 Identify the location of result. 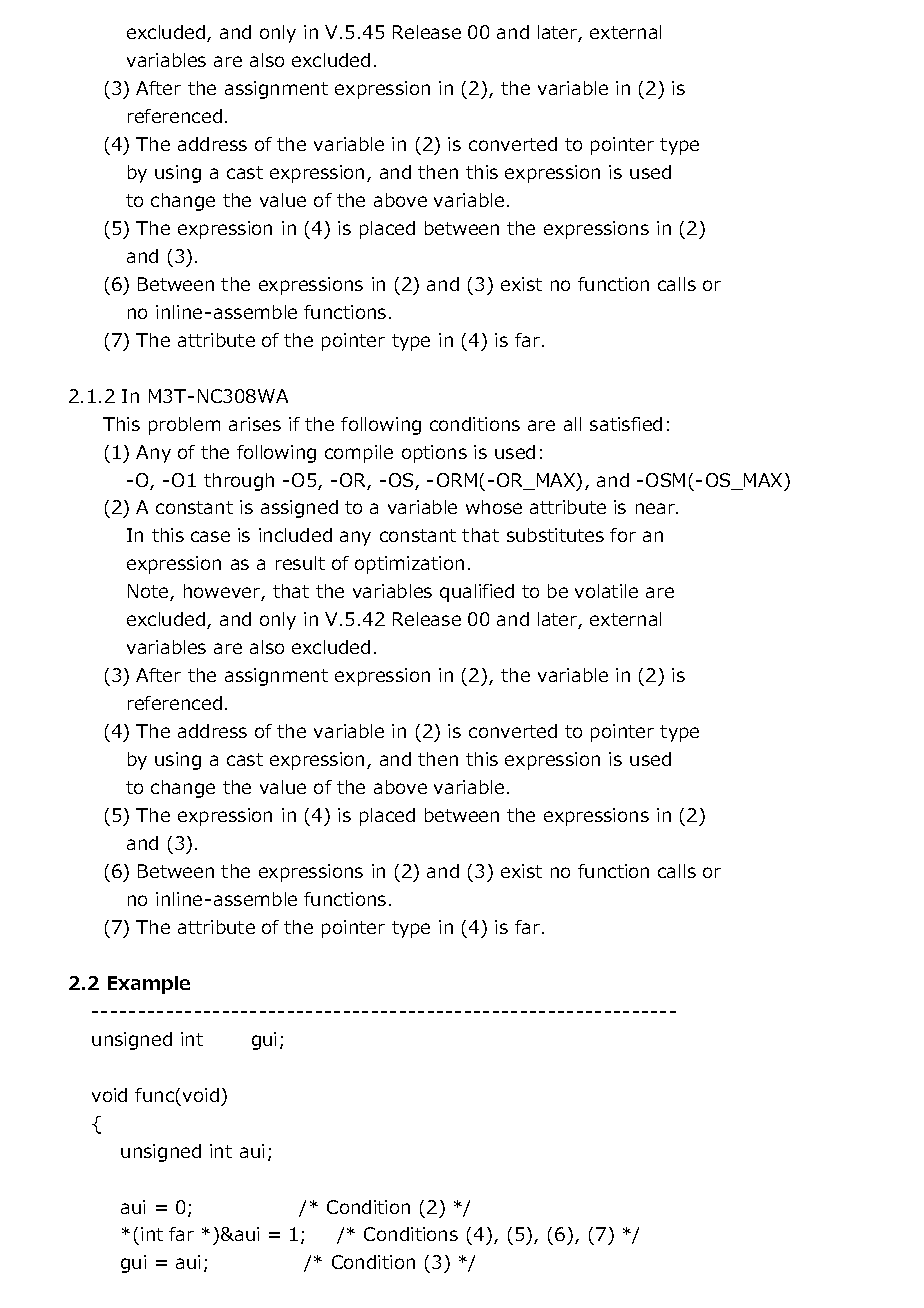
(300, 563).
